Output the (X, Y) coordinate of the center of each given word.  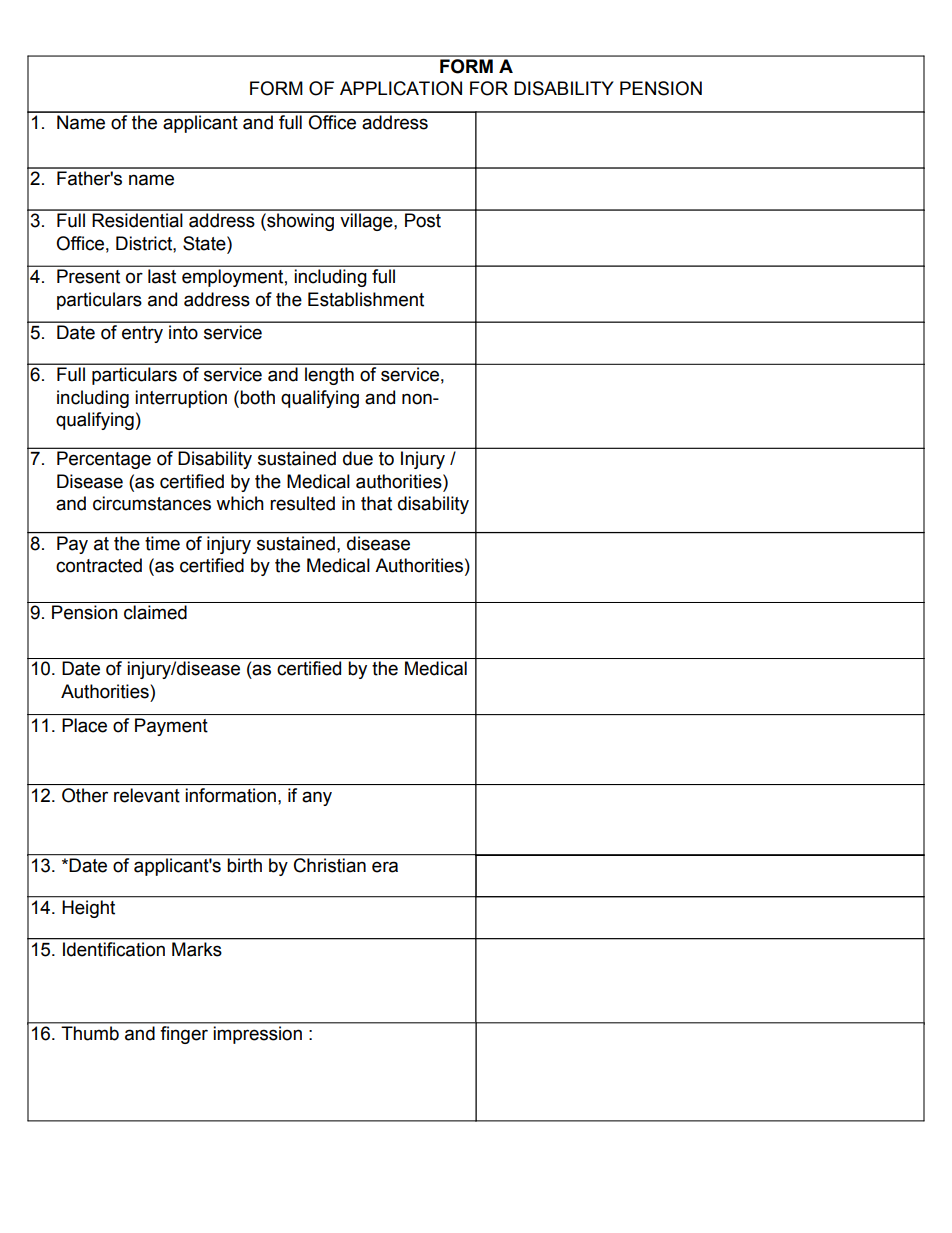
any (317, 798)
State (205, 243)
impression (258, 1035)
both (257, 397)
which (240, 503)
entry (142, 334)
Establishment (366, 299)
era (385, 867)
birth (245, 865)
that (376, 503)
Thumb (90, 1033)
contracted (99, 565)
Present (88, 276)
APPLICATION (401, 88)
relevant (147, 795)
